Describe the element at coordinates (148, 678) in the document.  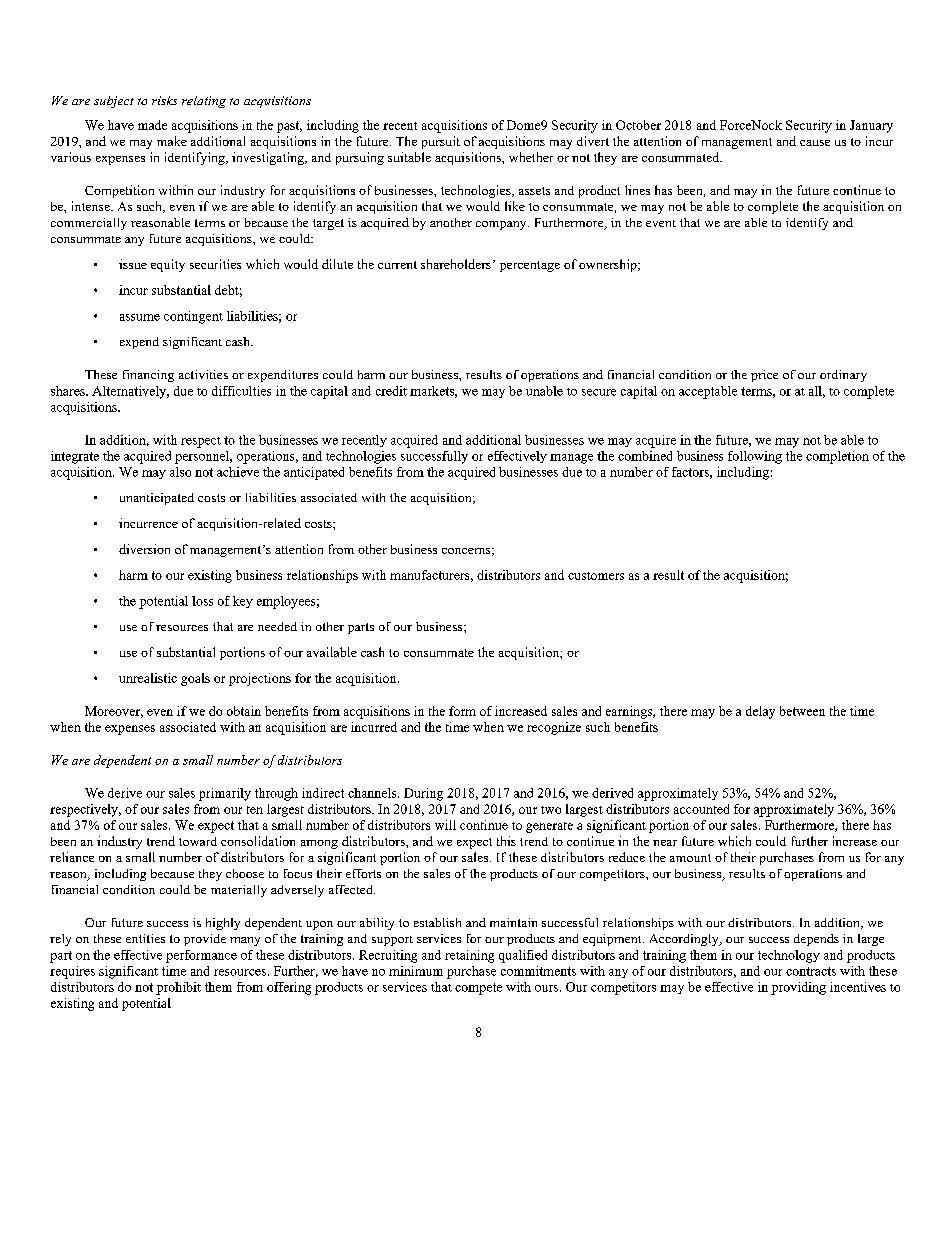
I see `unrealistic` at that location.
